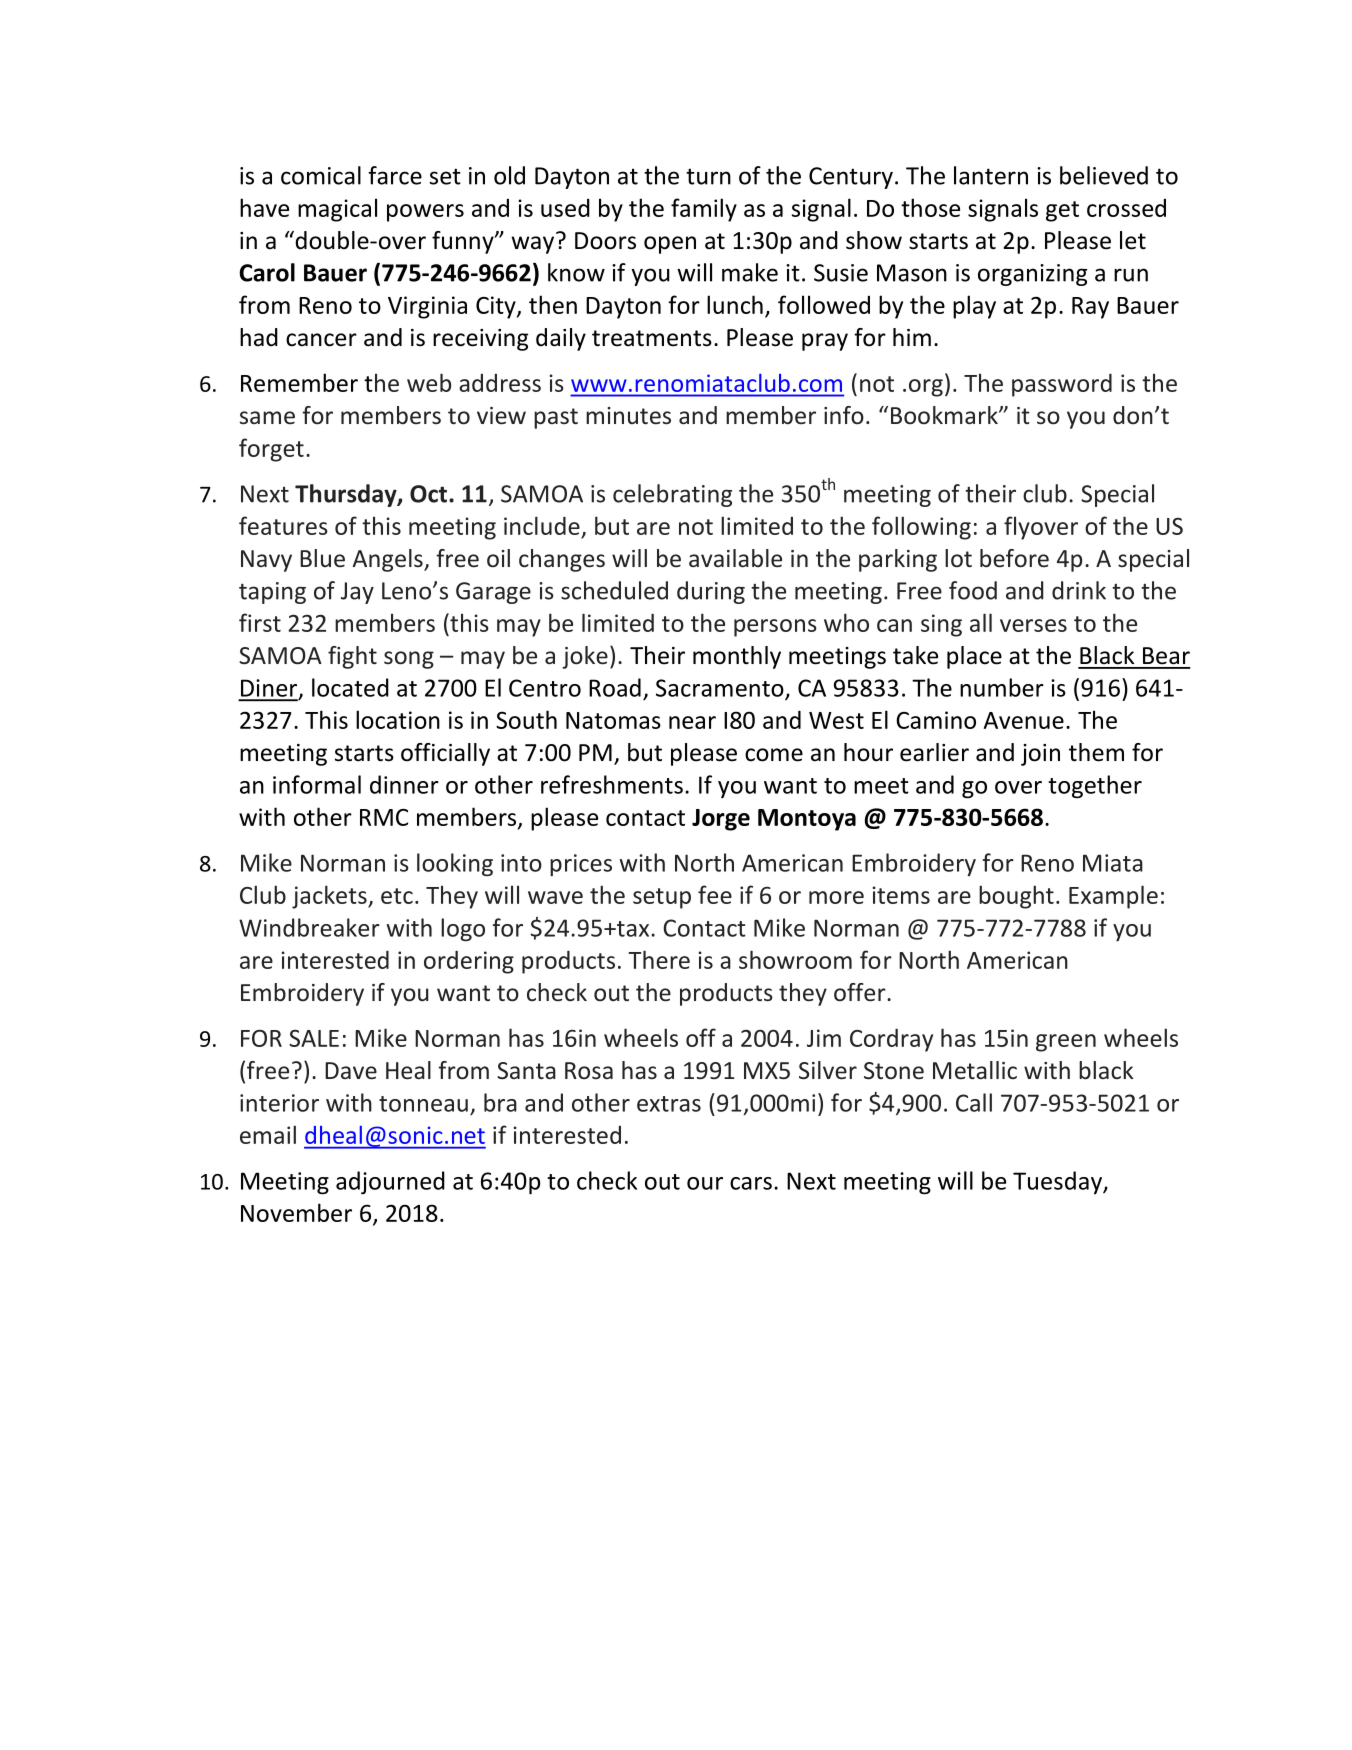 The image size is (1352, 1750). What do you see at coordinates (1014, 558) in the image?
I see `before` at bounding box center [1014, 558].
